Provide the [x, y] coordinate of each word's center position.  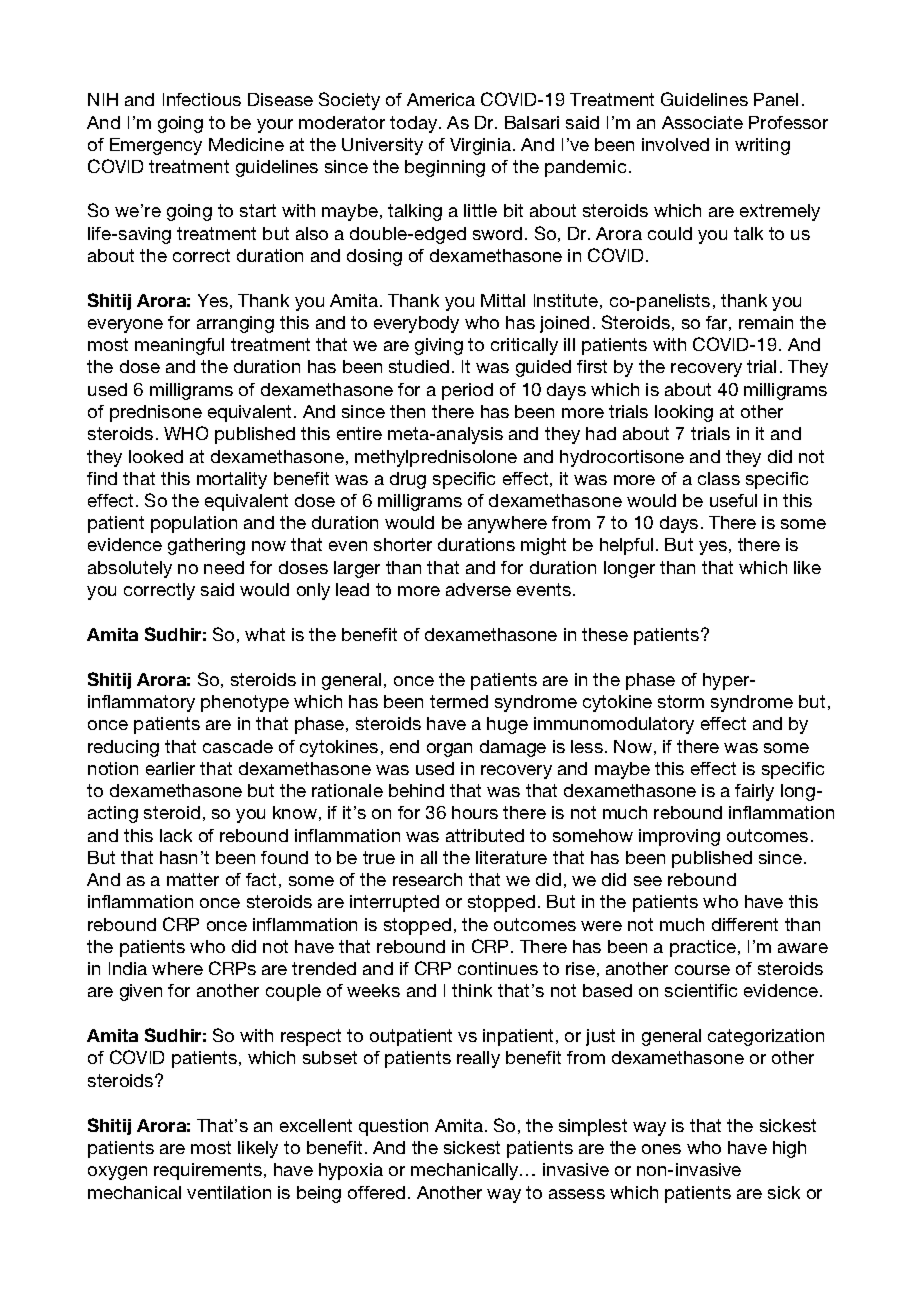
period [467, 391]
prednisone [156, 413]
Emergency [156, 146]
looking [684, 413]
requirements [209, 1171]
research [427, 879]
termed [459, 701]
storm [681, 701]
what [265, 634]
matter [193, 879]
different [745, 924]
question [393, 1127]
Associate [702, 122]
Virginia [482, 146]
